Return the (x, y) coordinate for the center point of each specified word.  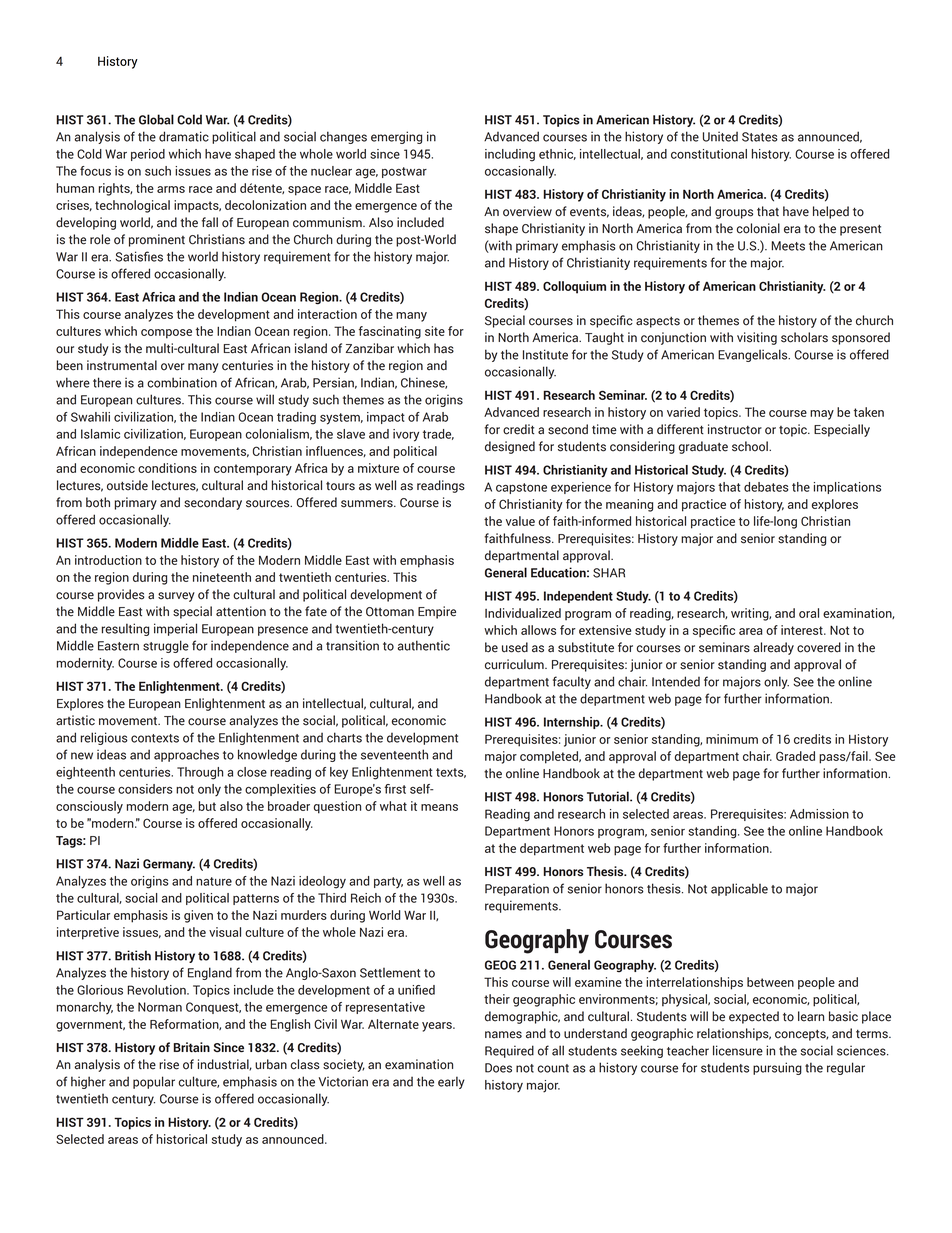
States (760, 137)
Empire (437, 612)
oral (809, 613)
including (510, 155)
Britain (192, 1047)
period (148, 155)
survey (176, 597)
